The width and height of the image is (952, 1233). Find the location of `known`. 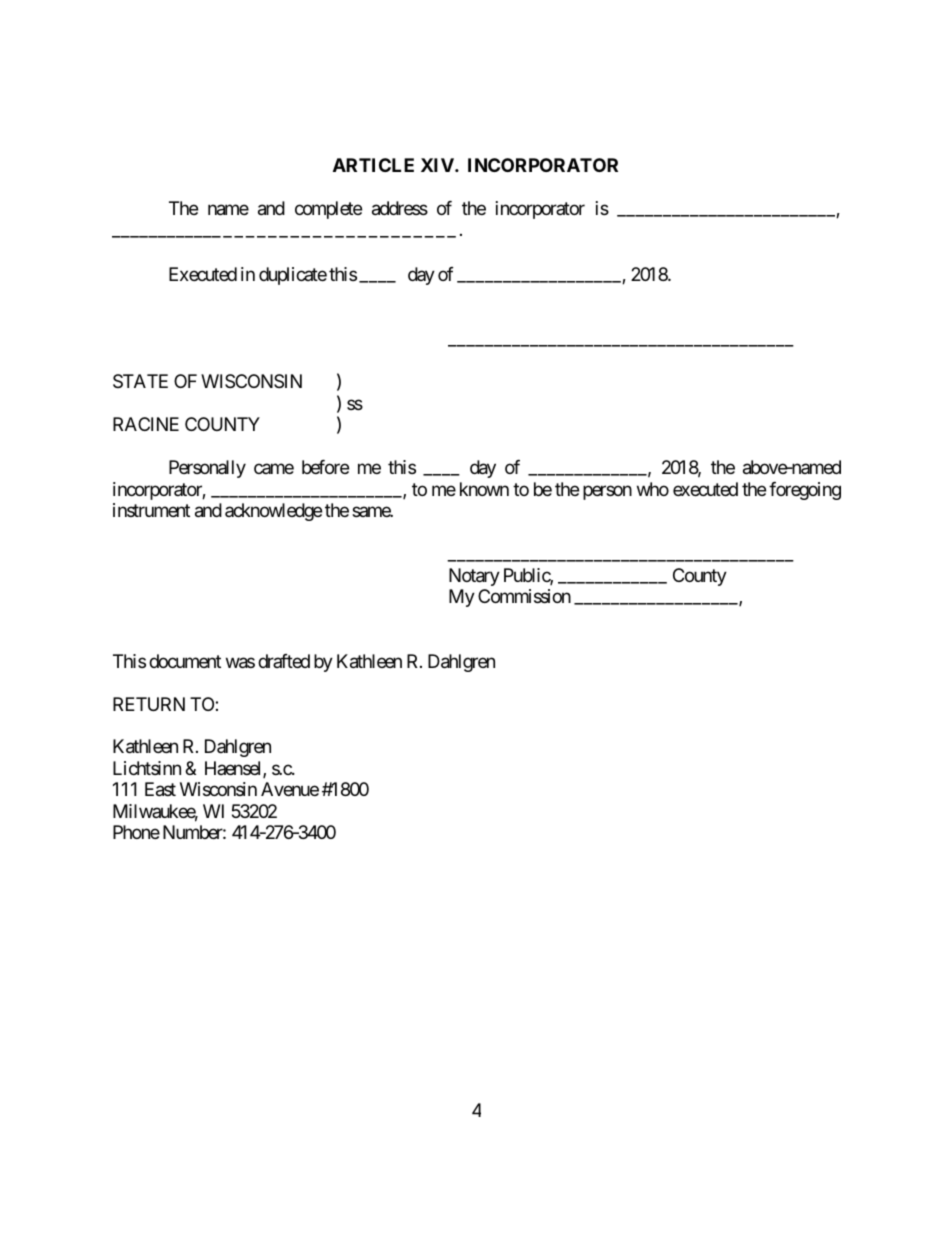

known is located at coordinates (484, 489).
